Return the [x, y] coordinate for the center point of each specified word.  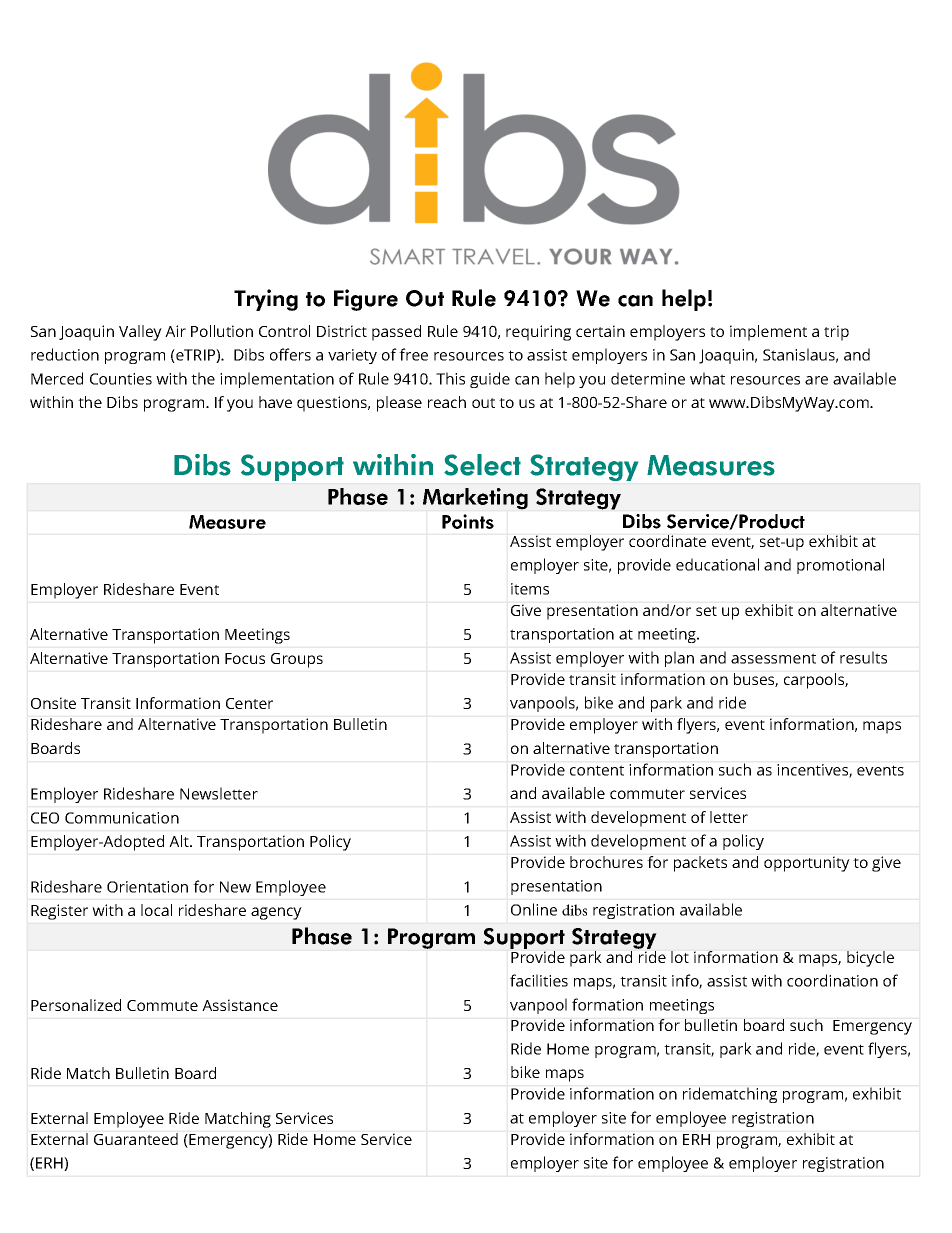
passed [396, 333]
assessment [773, 658]
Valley [140, 333]
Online [534, 909]
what [707, 378]
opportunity [807, 864]
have [275, 402]
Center [249, 703]
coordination [832, 980]
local [156, 910]
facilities [539, 980]
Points [468, 521]
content [597, 770]
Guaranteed [136, 1139]
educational [717, 564]
